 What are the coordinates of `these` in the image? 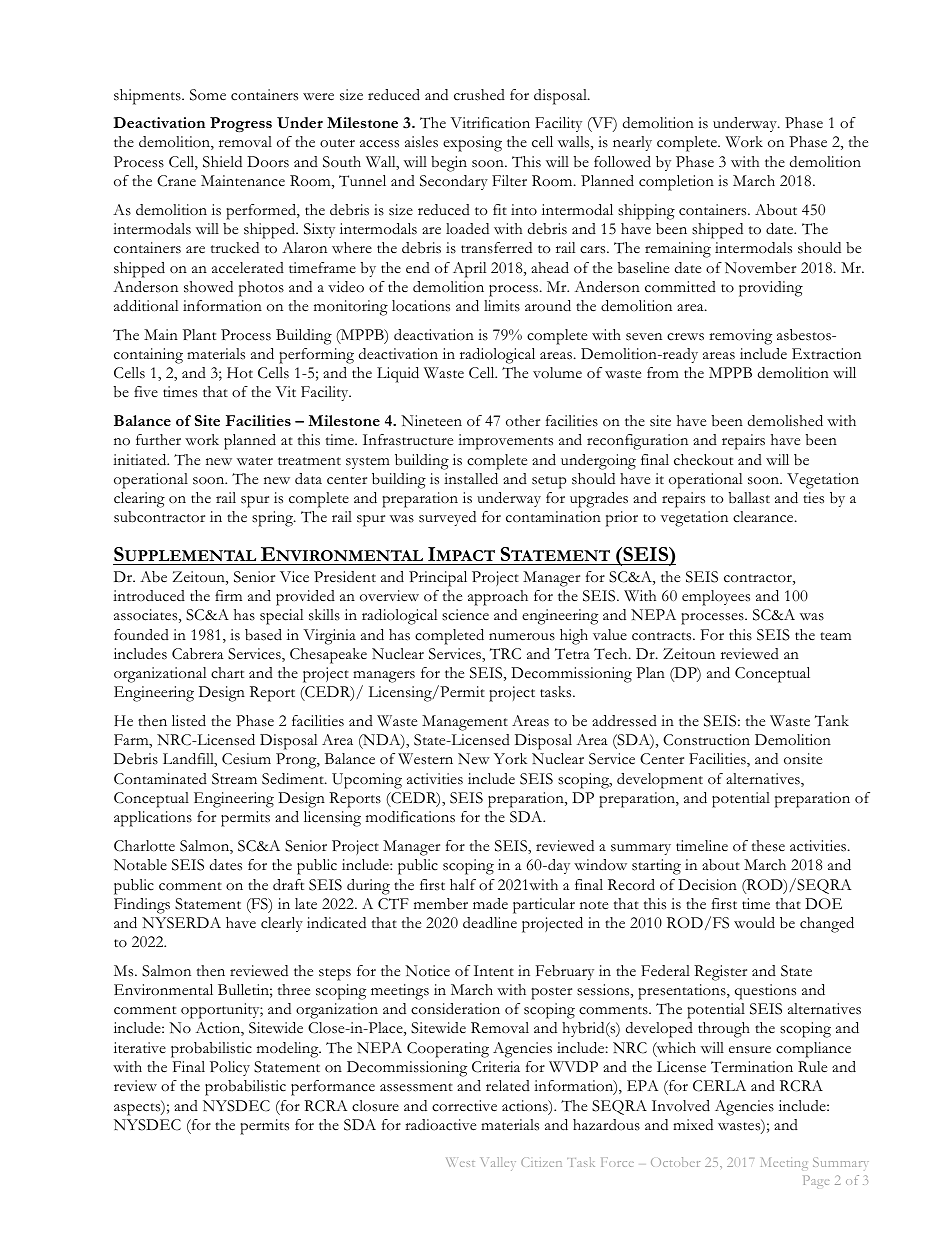 It's located at (768, 846).
